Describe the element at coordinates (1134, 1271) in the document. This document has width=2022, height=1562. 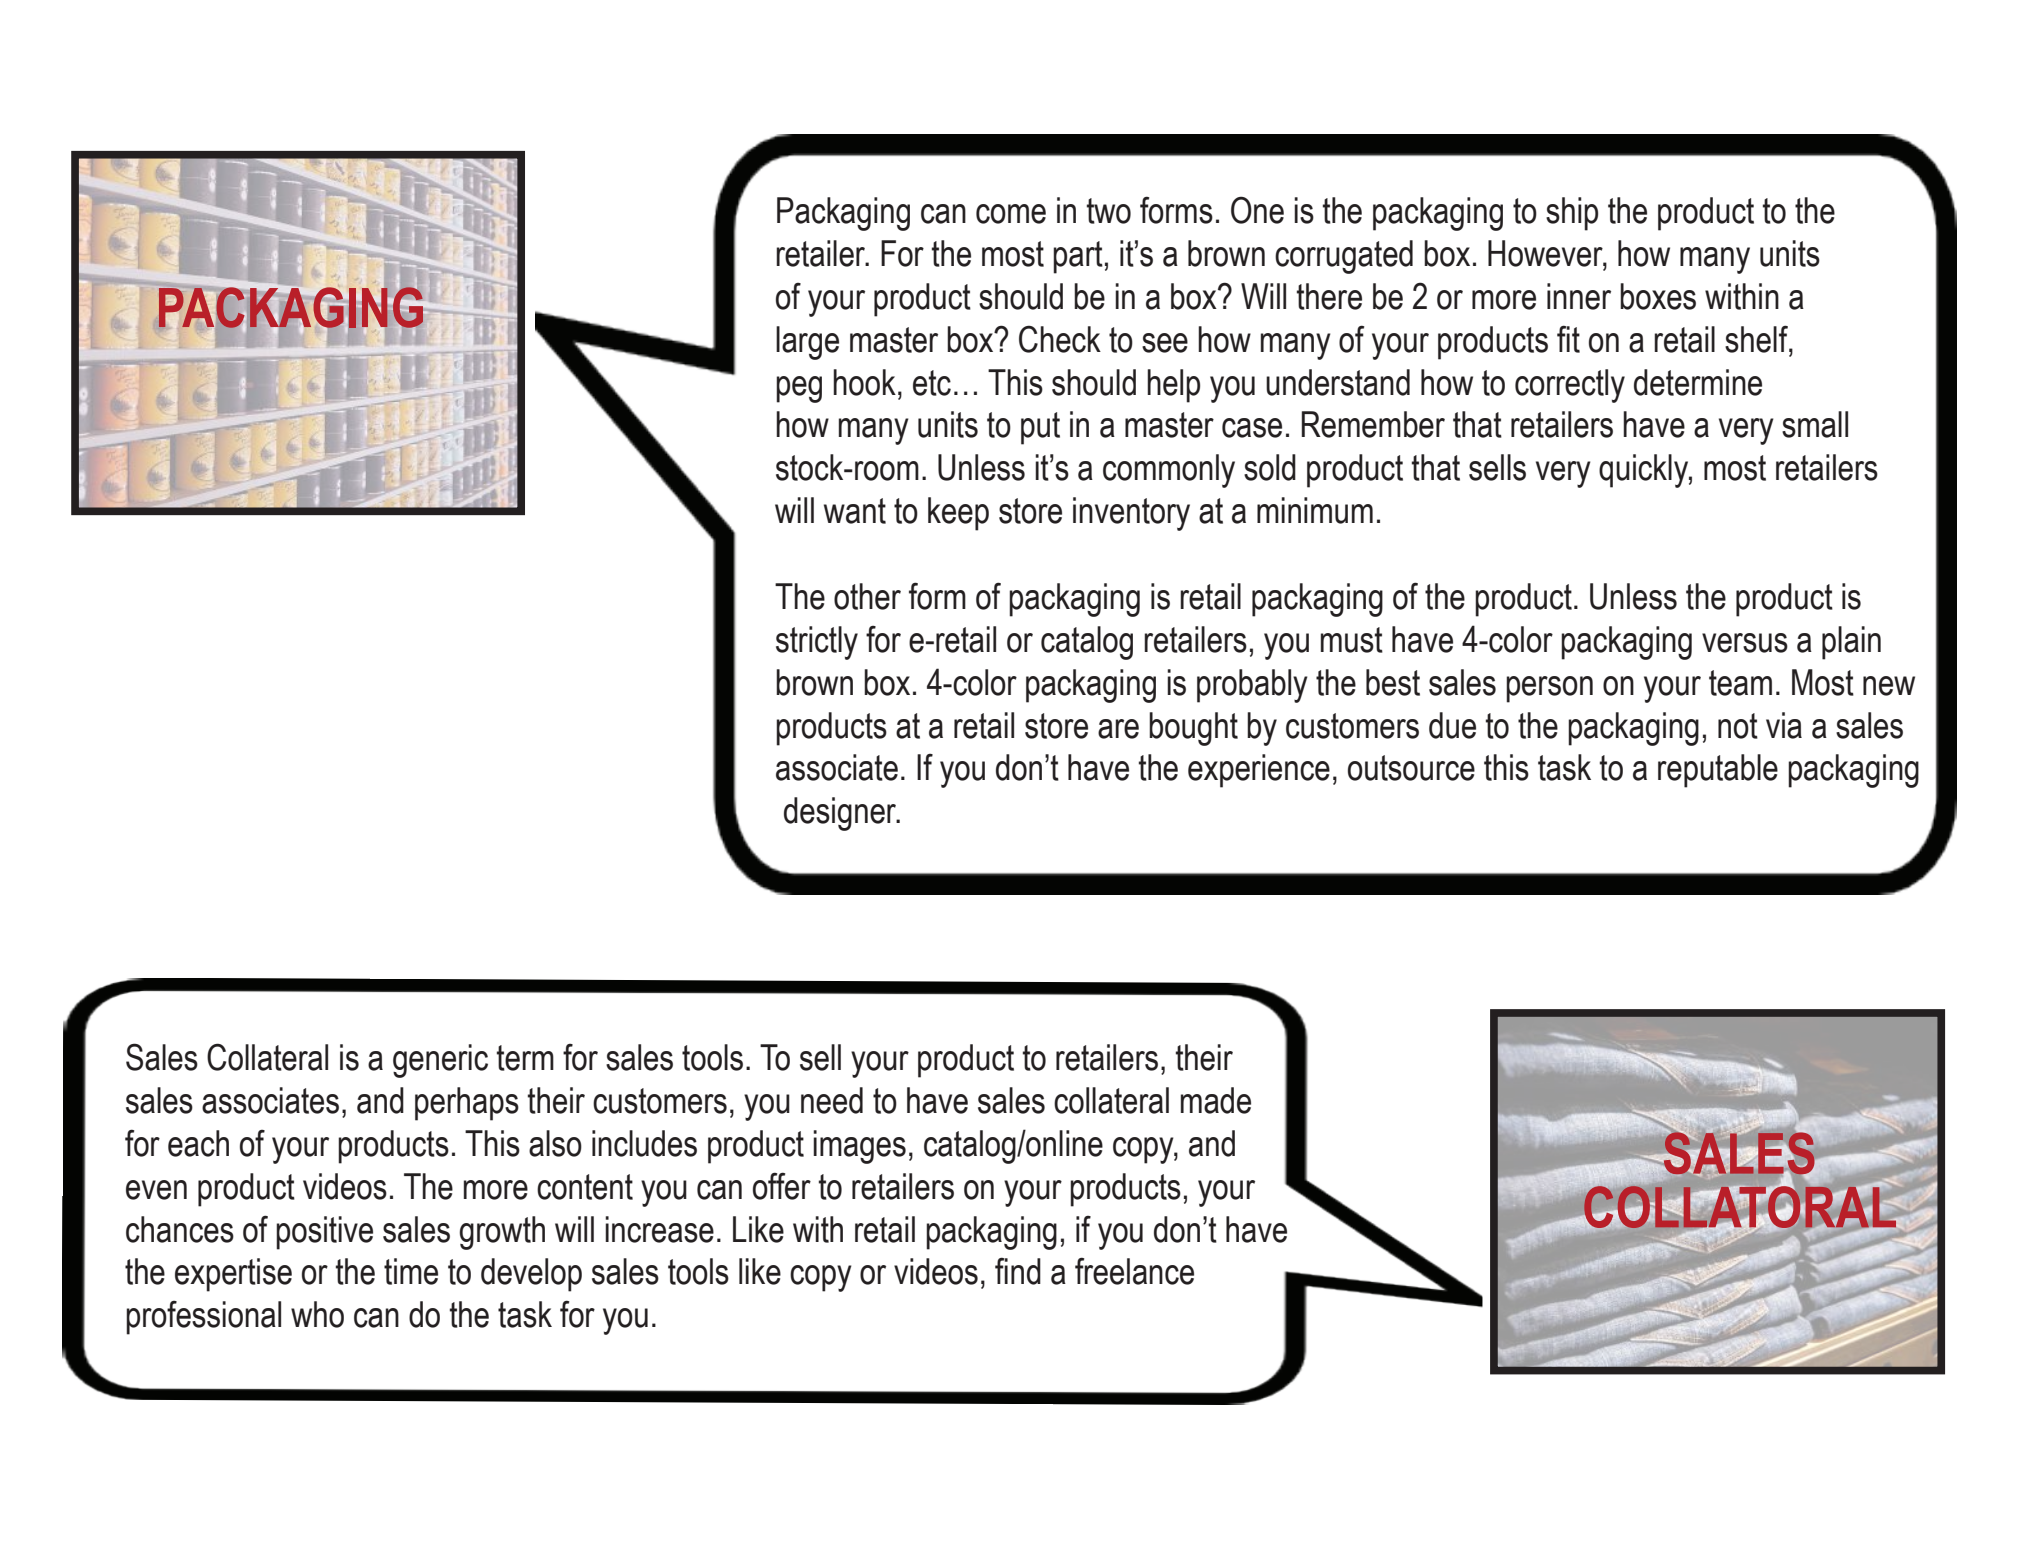
I see `freelance` at that location.
